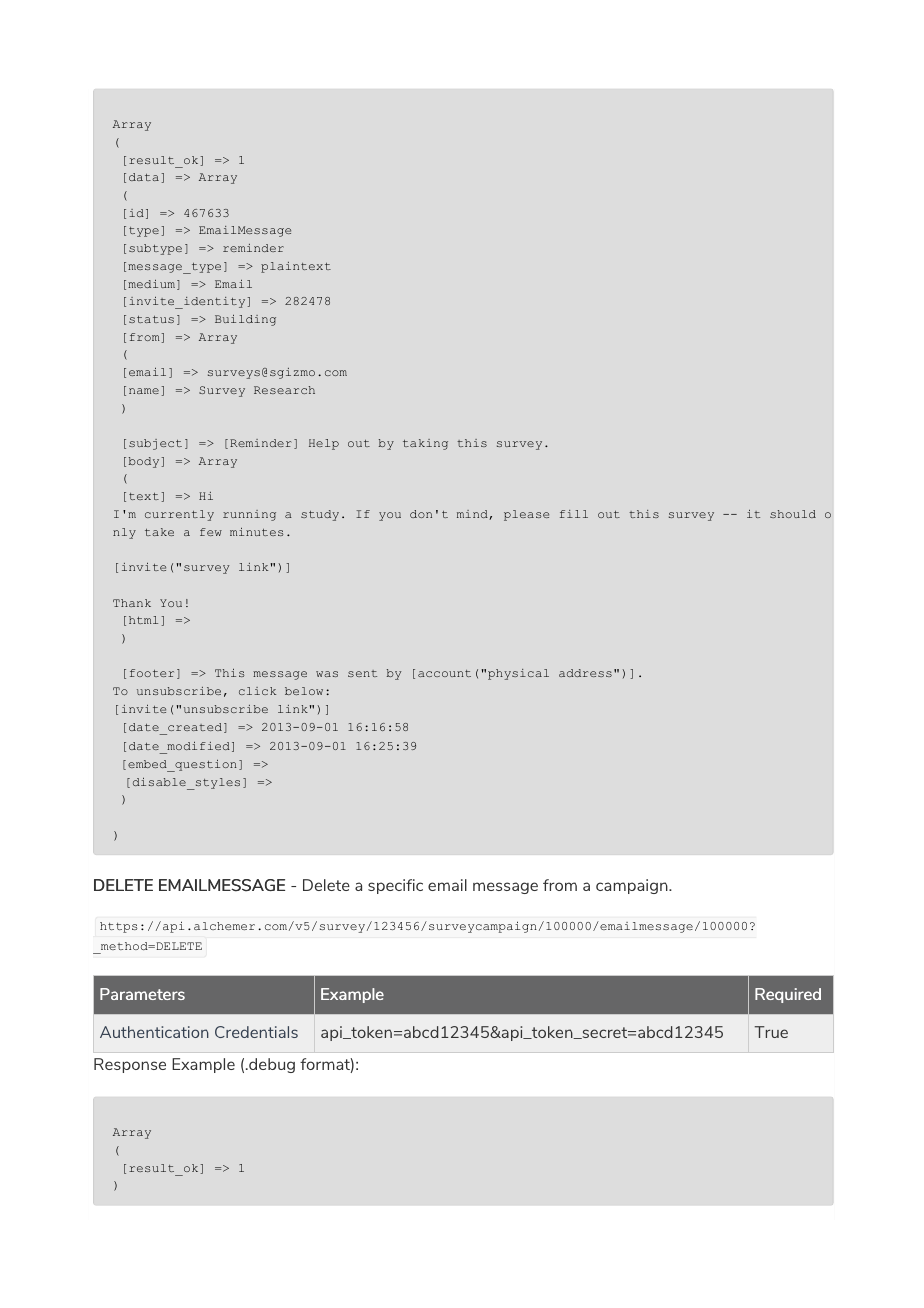 This document has width=924, height=1308. I want to click on data, so click(144, 177).
